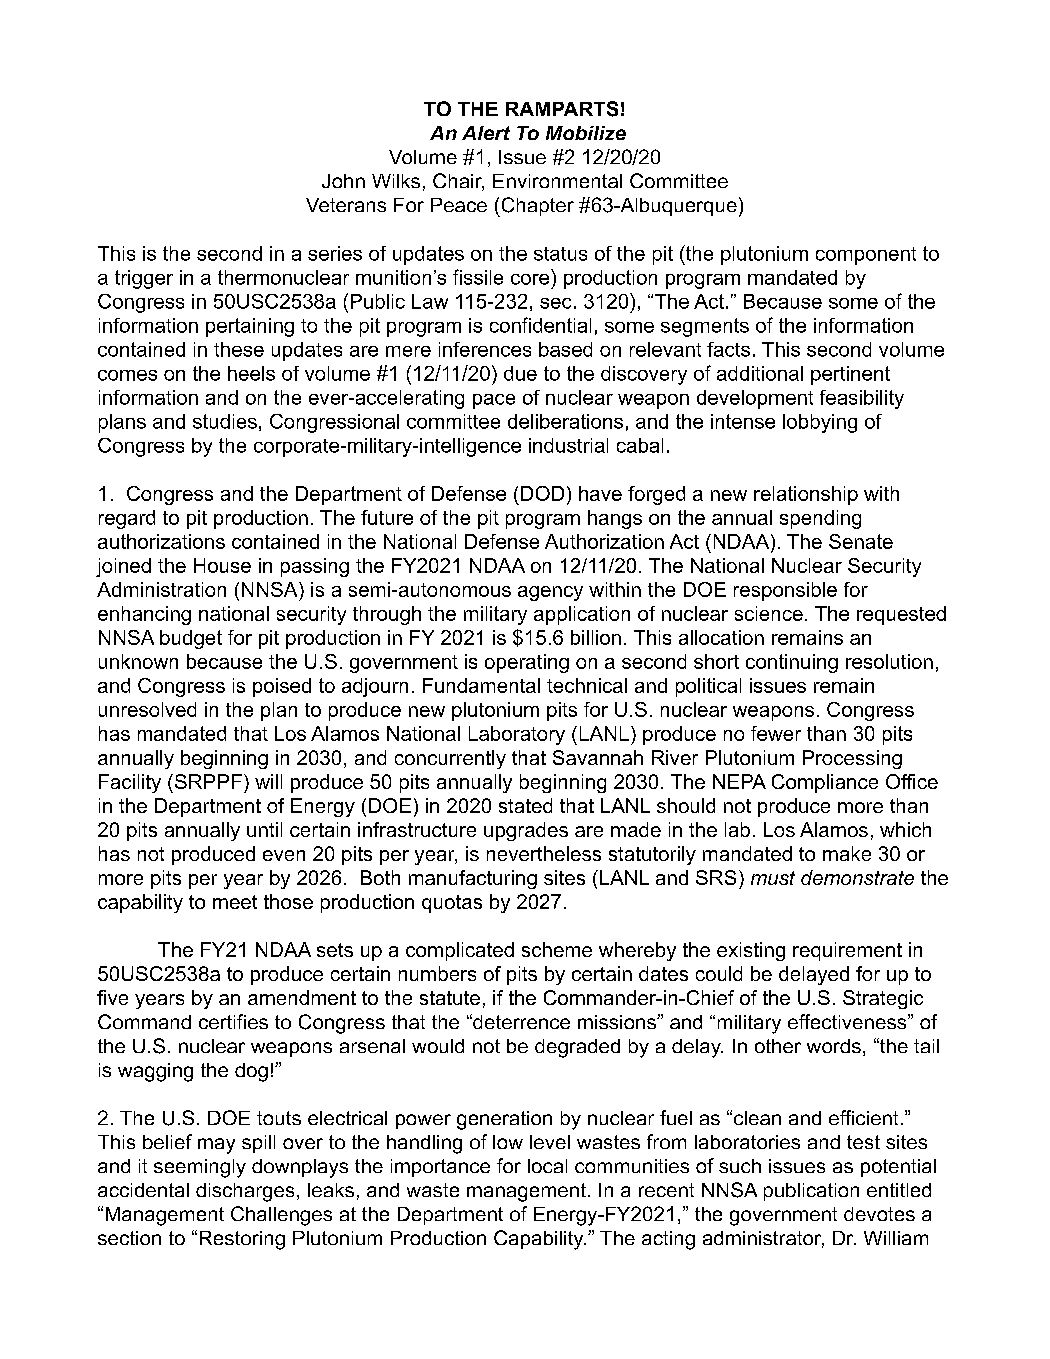  I want to click on discharges, so click(245, 1192).
